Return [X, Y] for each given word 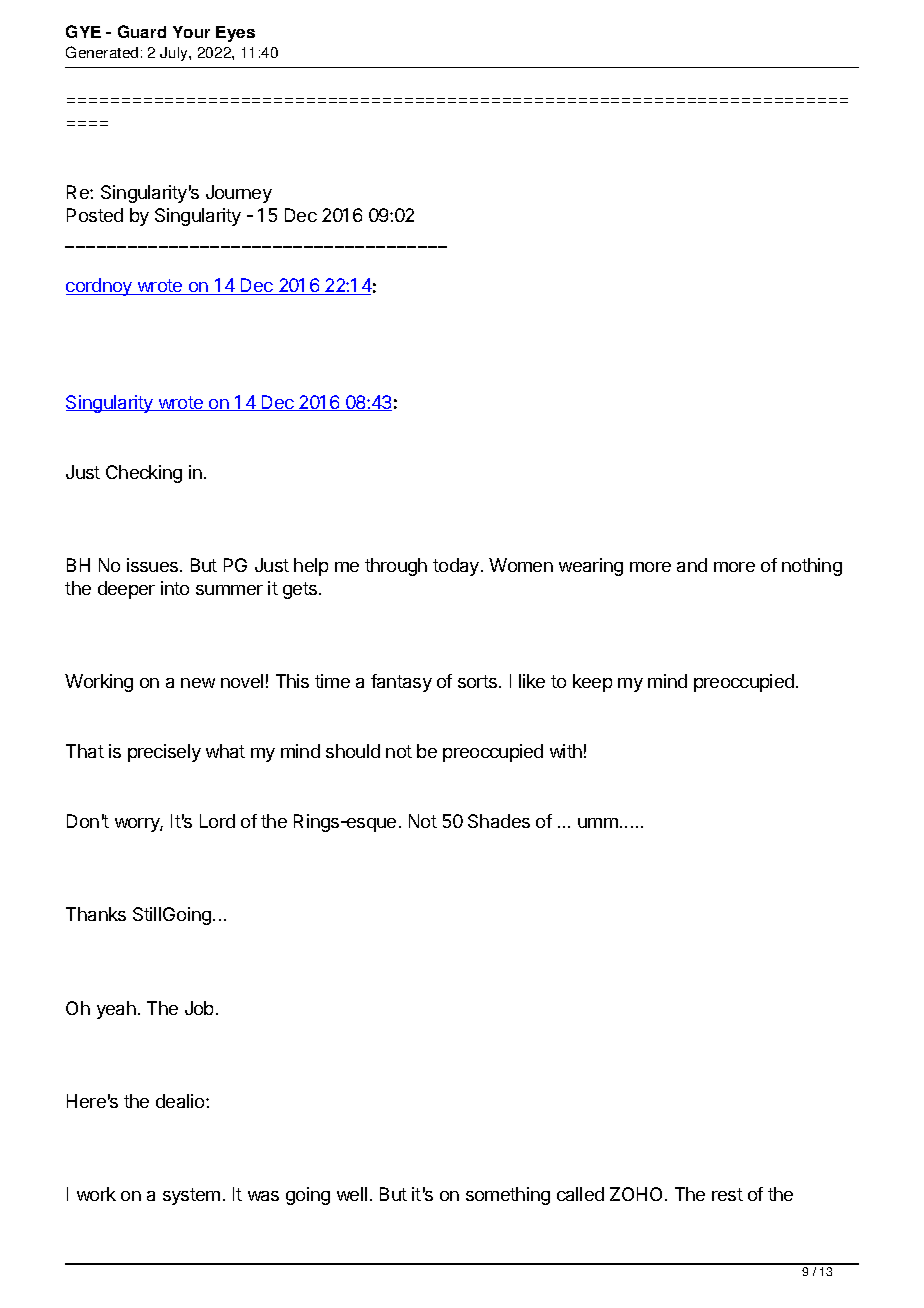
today [456, 567]
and [692, 565]
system [191, 1196]
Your [191, 32]
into [175, 588]
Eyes [235, 34]
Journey [239, 194]
